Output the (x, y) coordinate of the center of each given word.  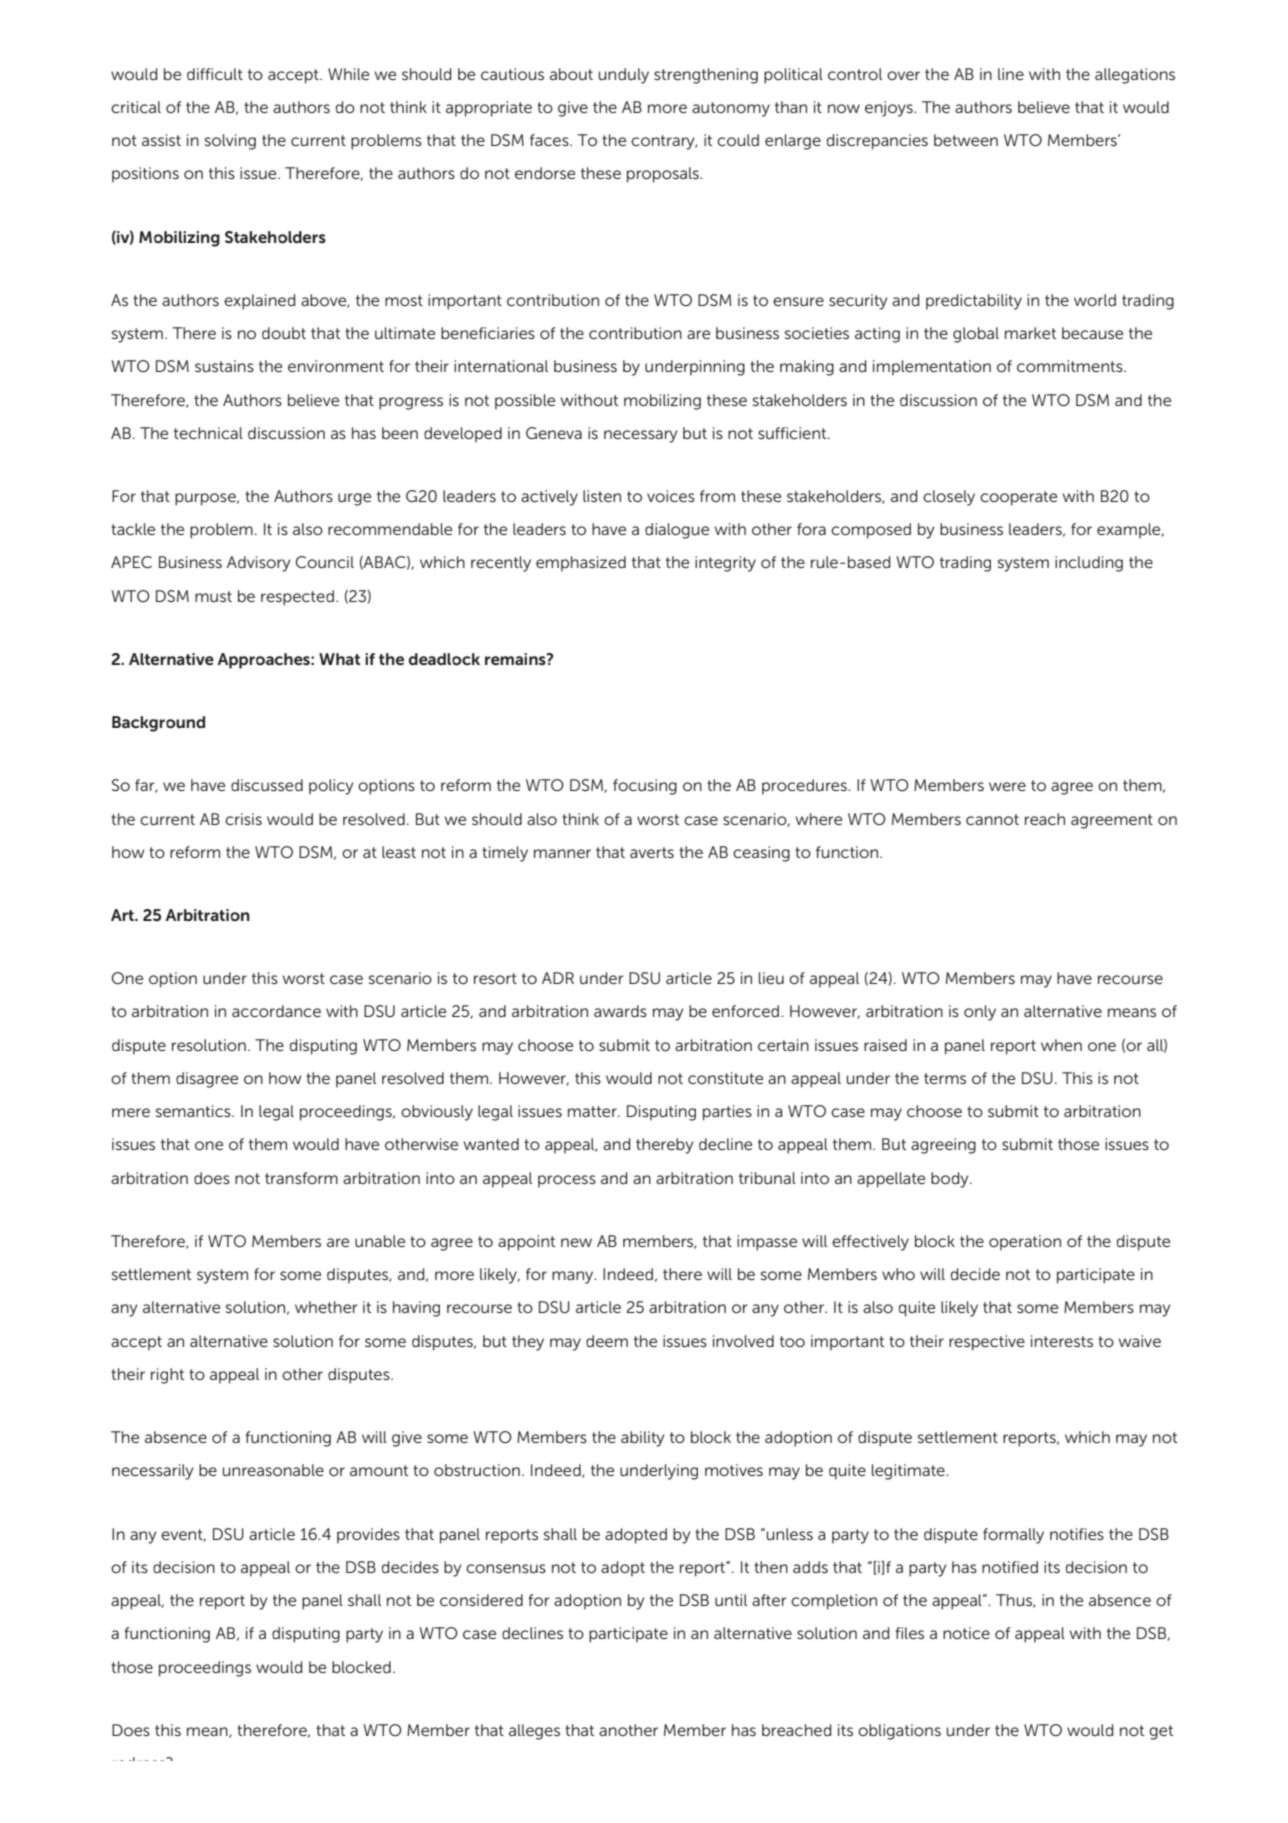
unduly (624, 76)
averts (652, 852)
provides (368, 1536)
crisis (243, 819)
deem (607, 1341)
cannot (992, 819)
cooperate (1018, 498)
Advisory (259, 564)
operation (1025, 1243)
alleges (534, 1732)
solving (230, 142)
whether (326, 1307)
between (966, 140)
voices (671, 496)
